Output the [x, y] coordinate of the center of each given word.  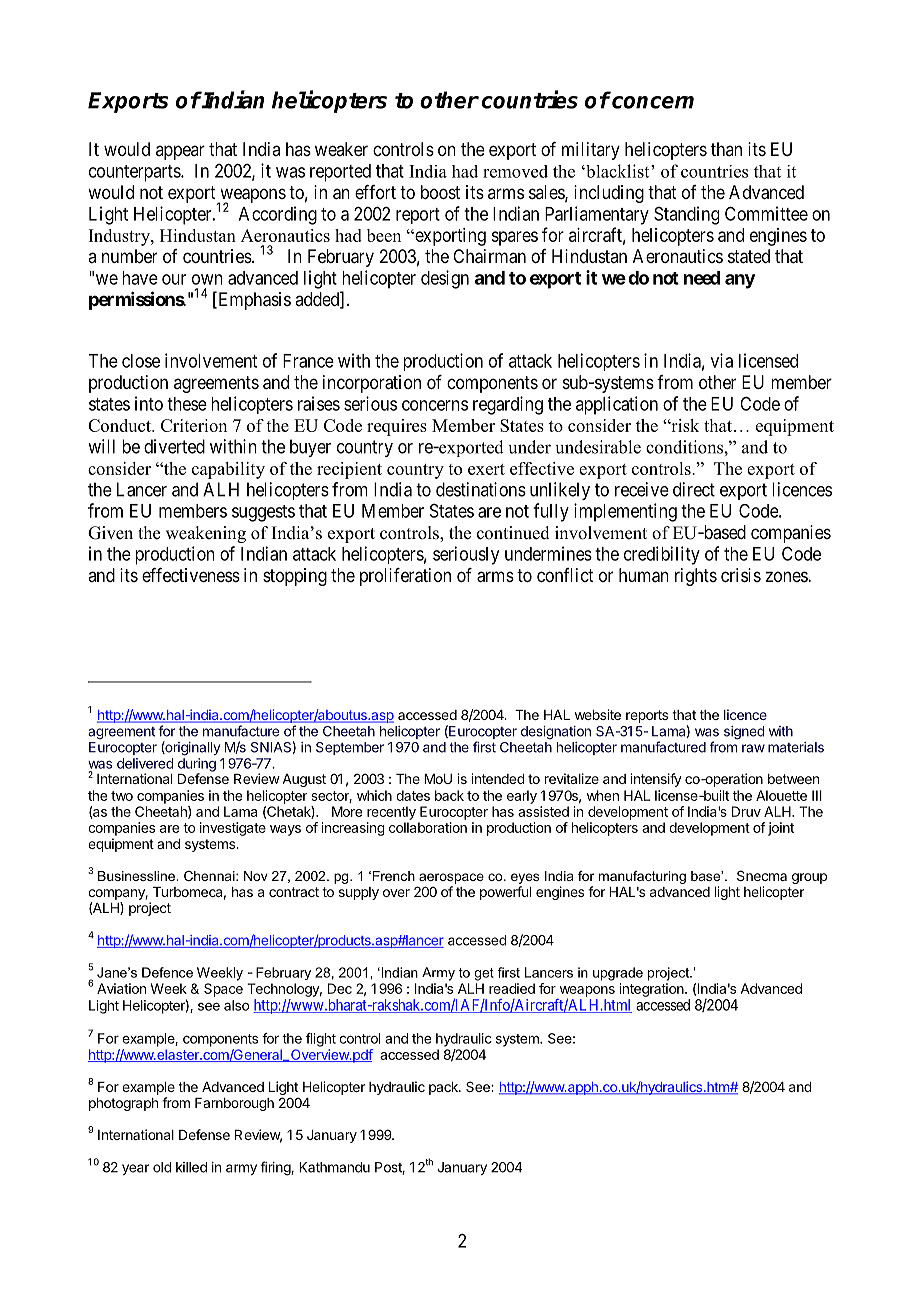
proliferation [405, 577]
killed [191, 1167]
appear [180, 152]
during [197, 766]
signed [744, 733]
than [726, 149]
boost [440, 192]
